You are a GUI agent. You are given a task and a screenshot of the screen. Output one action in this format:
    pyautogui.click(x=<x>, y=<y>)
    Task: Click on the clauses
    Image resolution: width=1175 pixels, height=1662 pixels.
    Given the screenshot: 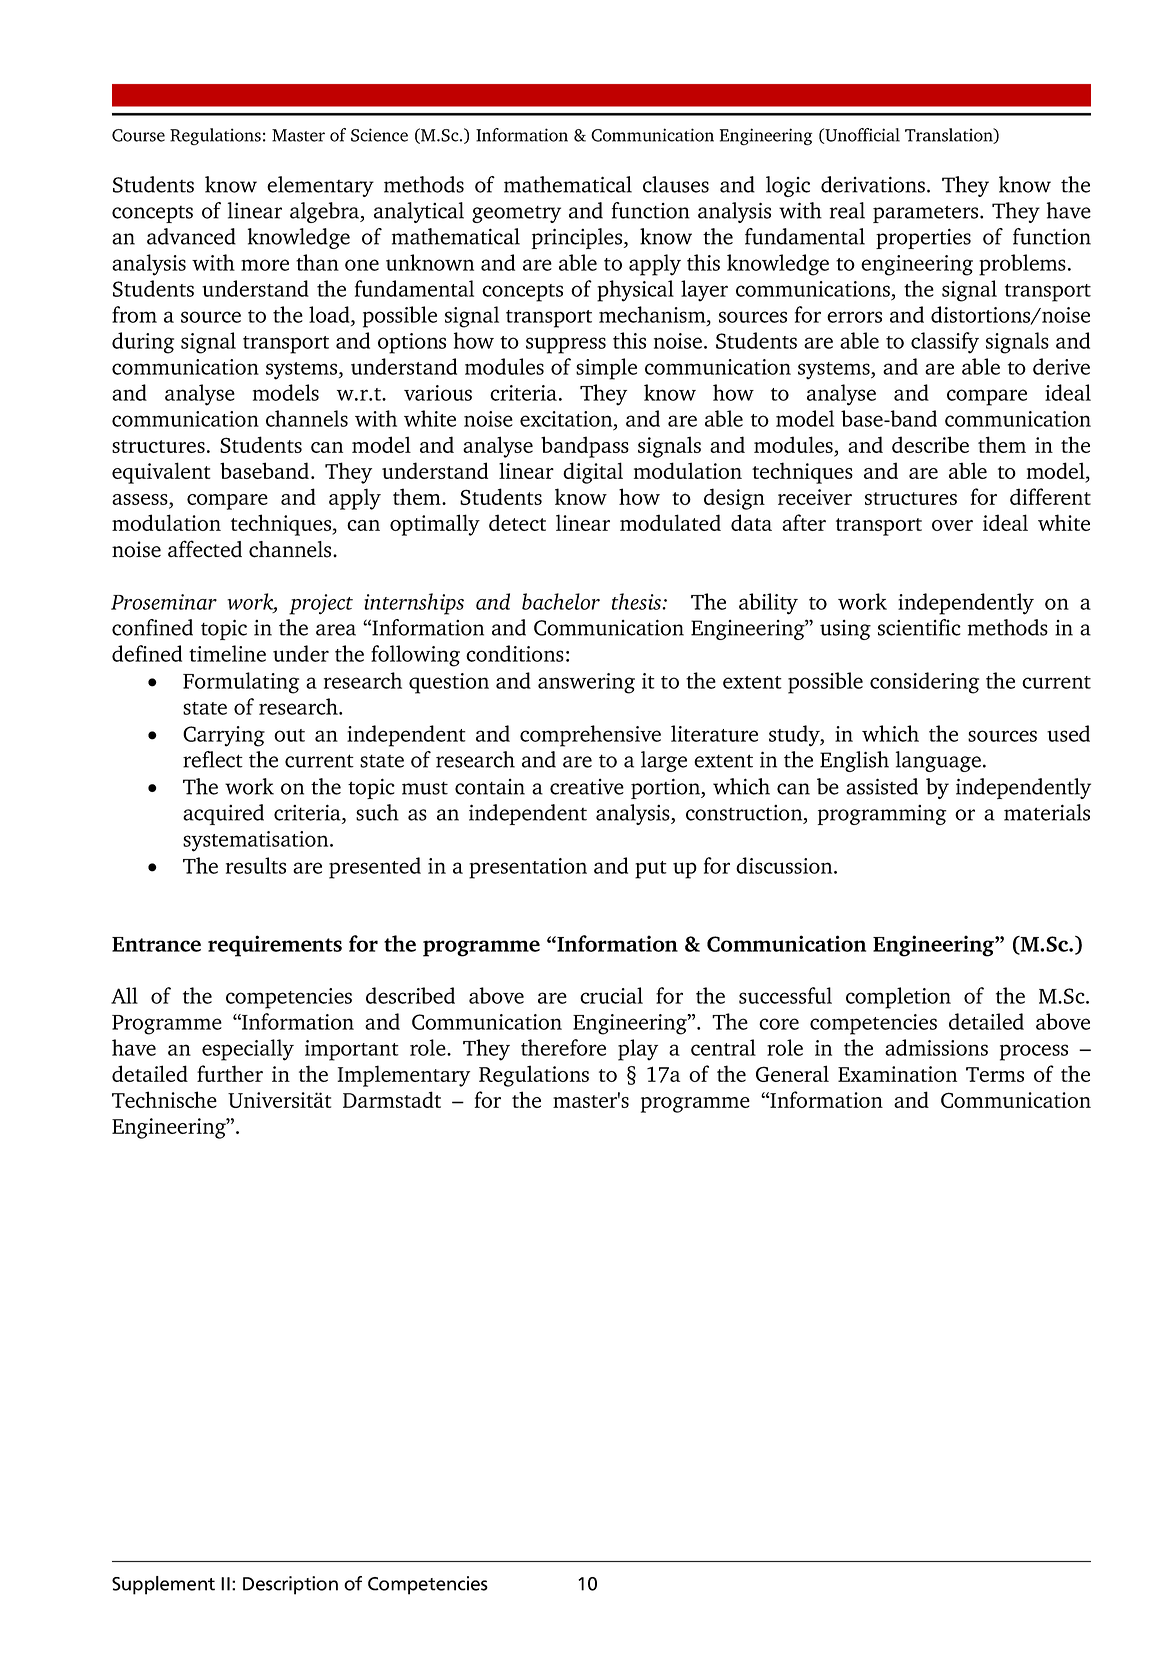 What is the action you would take?
    pyautogui.click(x=676, y=184)
